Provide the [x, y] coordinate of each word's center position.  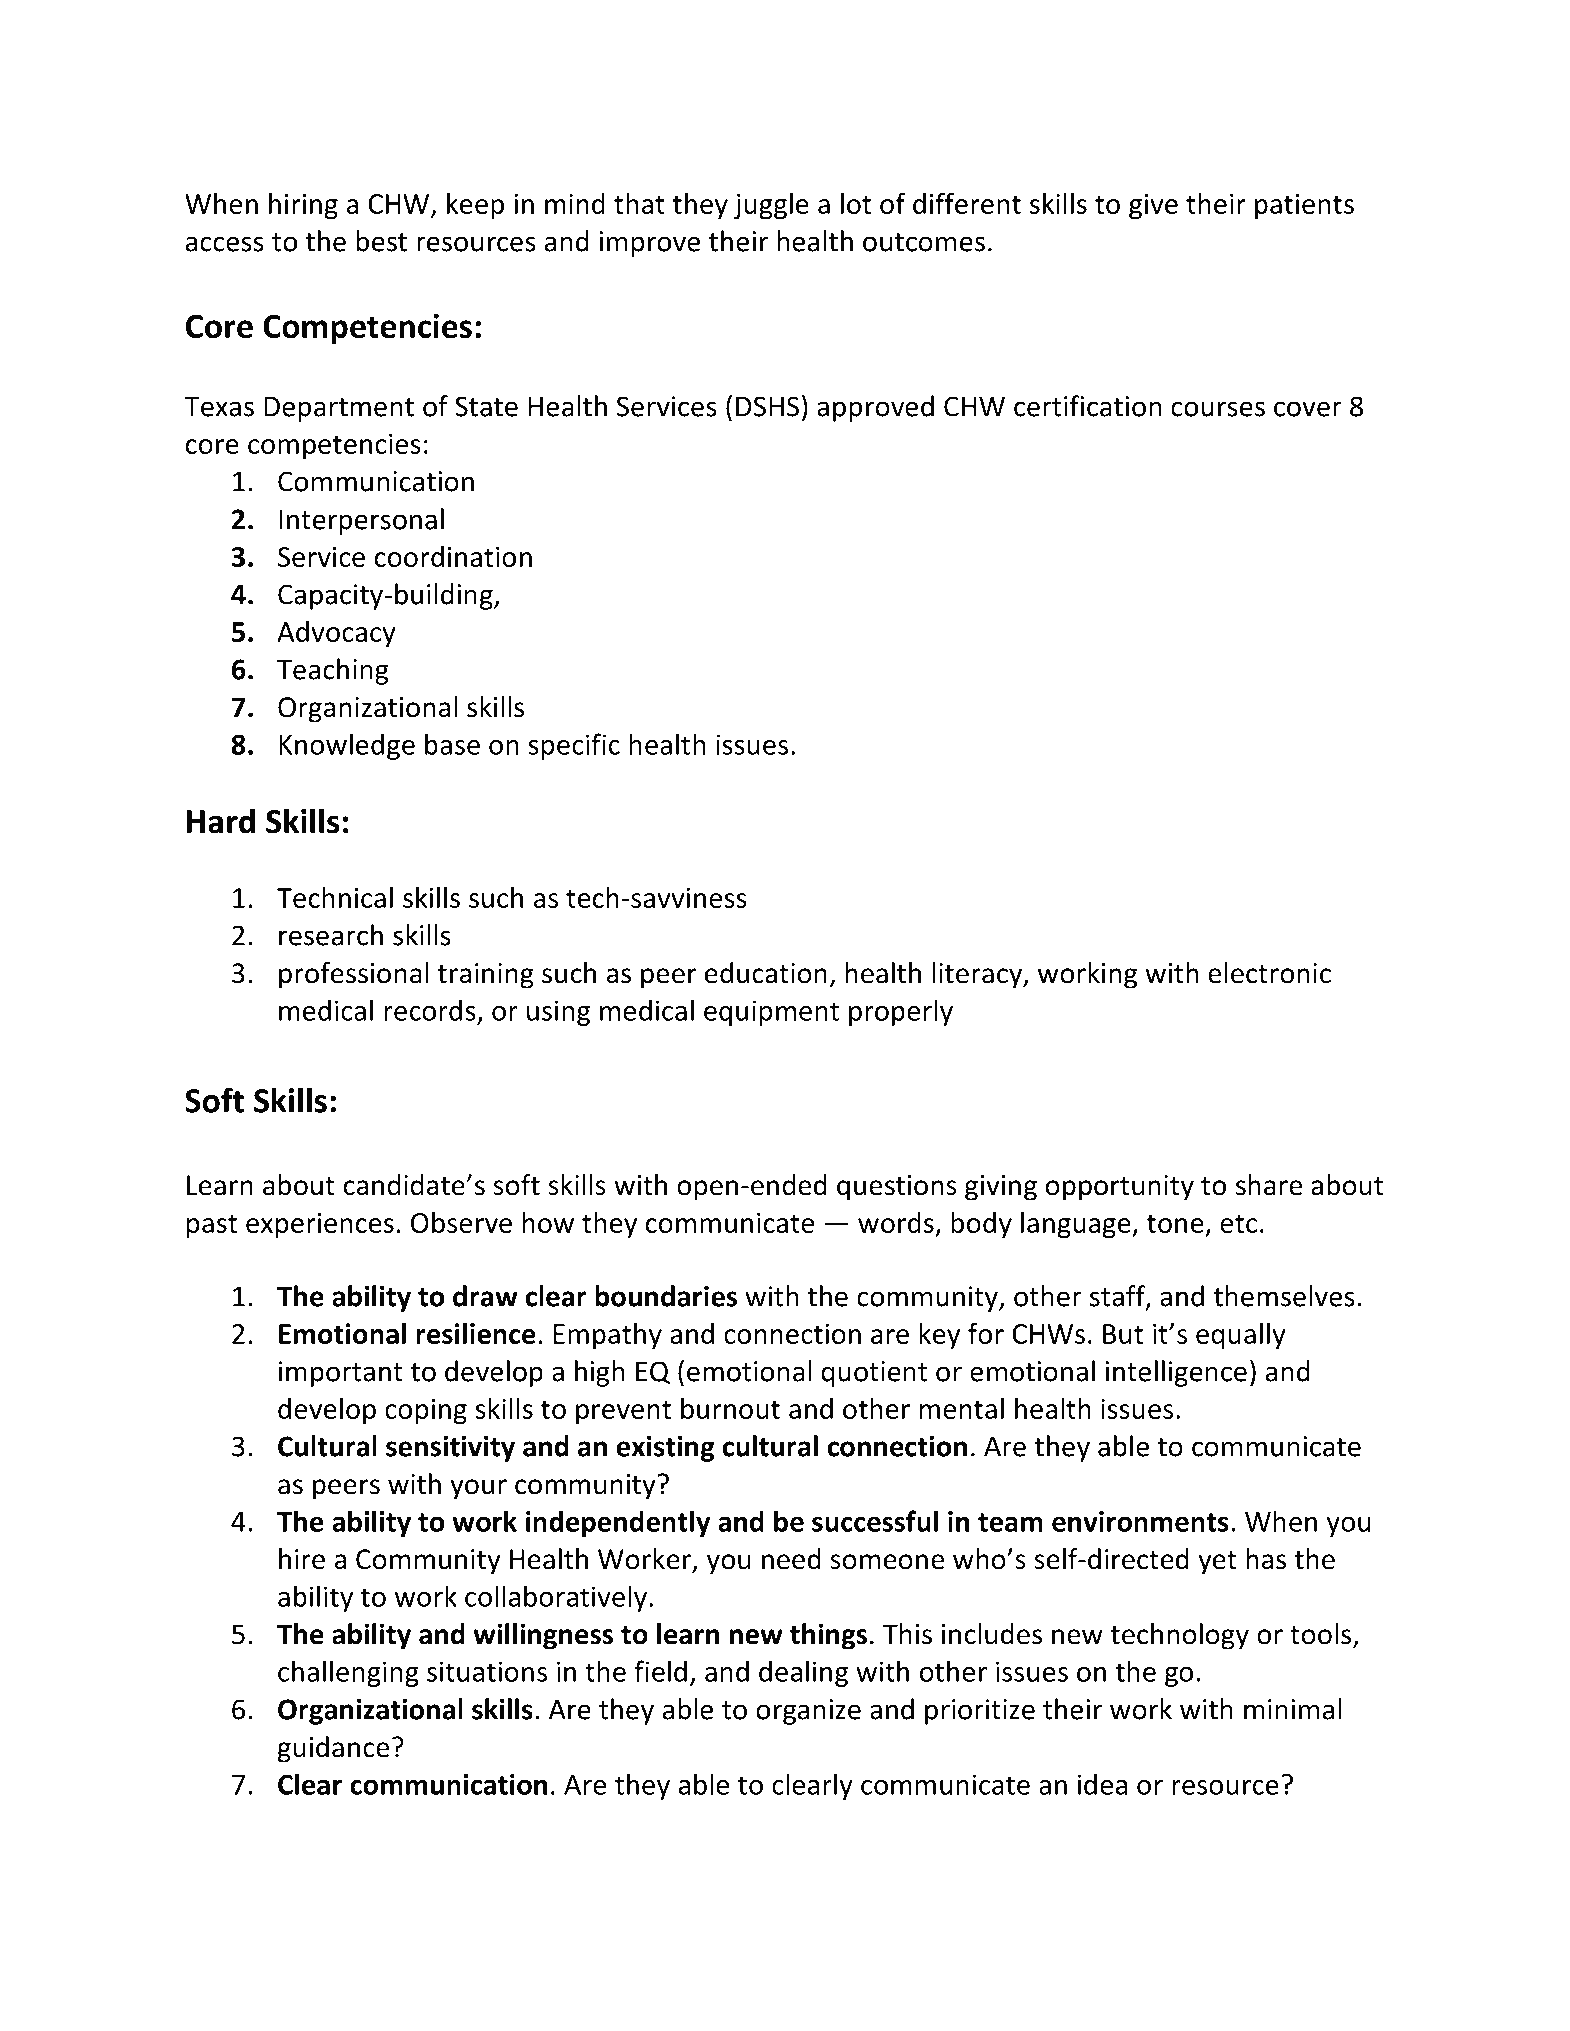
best [381, 241]
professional [354, 975]
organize [808, 1712]
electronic [1269, 973]
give [1153, 207]
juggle [771, 206]
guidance [333, 1749]
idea [1102, 1784]
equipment [771, 1013]
